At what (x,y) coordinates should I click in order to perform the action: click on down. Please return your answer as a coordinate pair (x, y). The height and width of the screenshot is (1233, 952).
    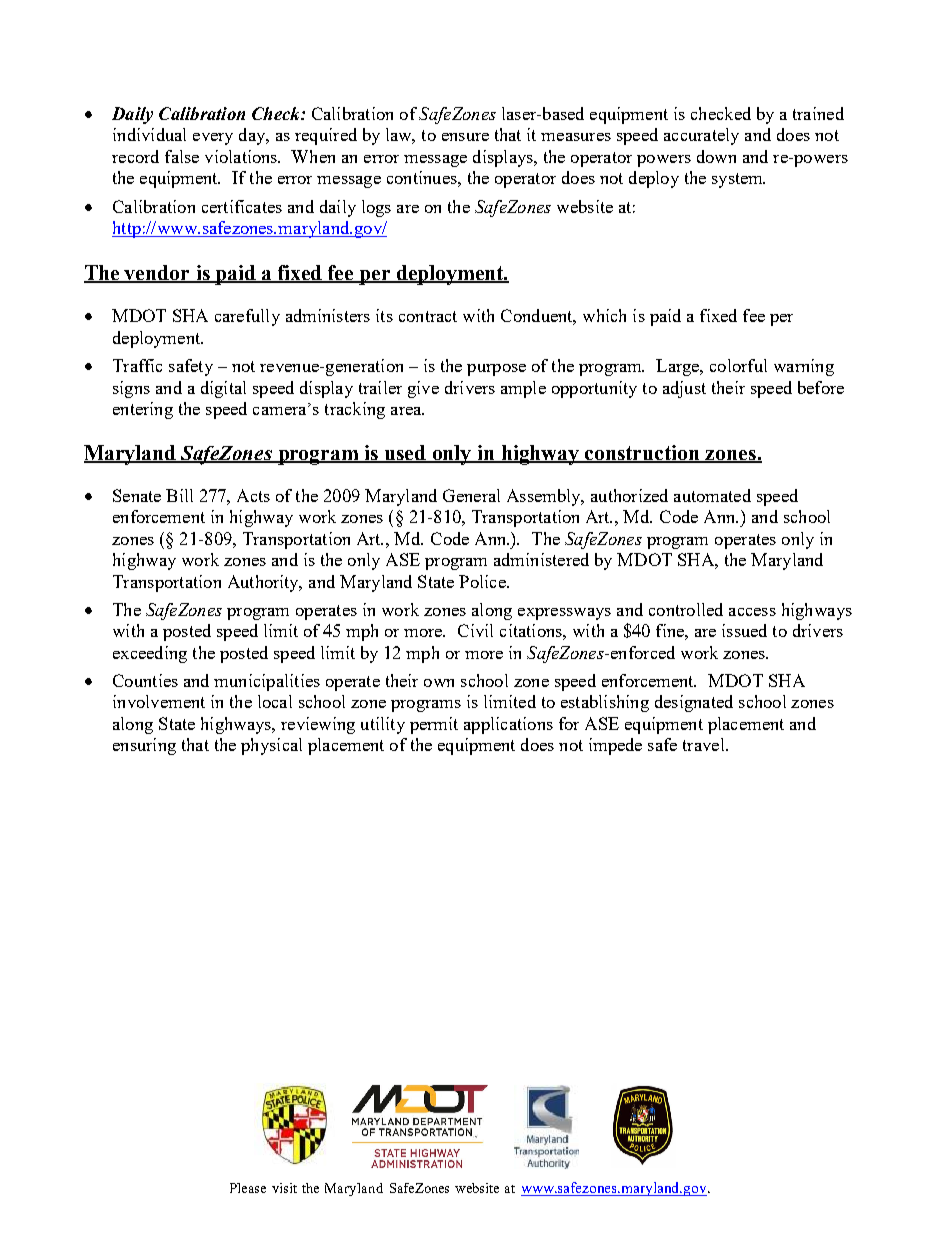
    Looking at the image, I should click on (716, 156).
